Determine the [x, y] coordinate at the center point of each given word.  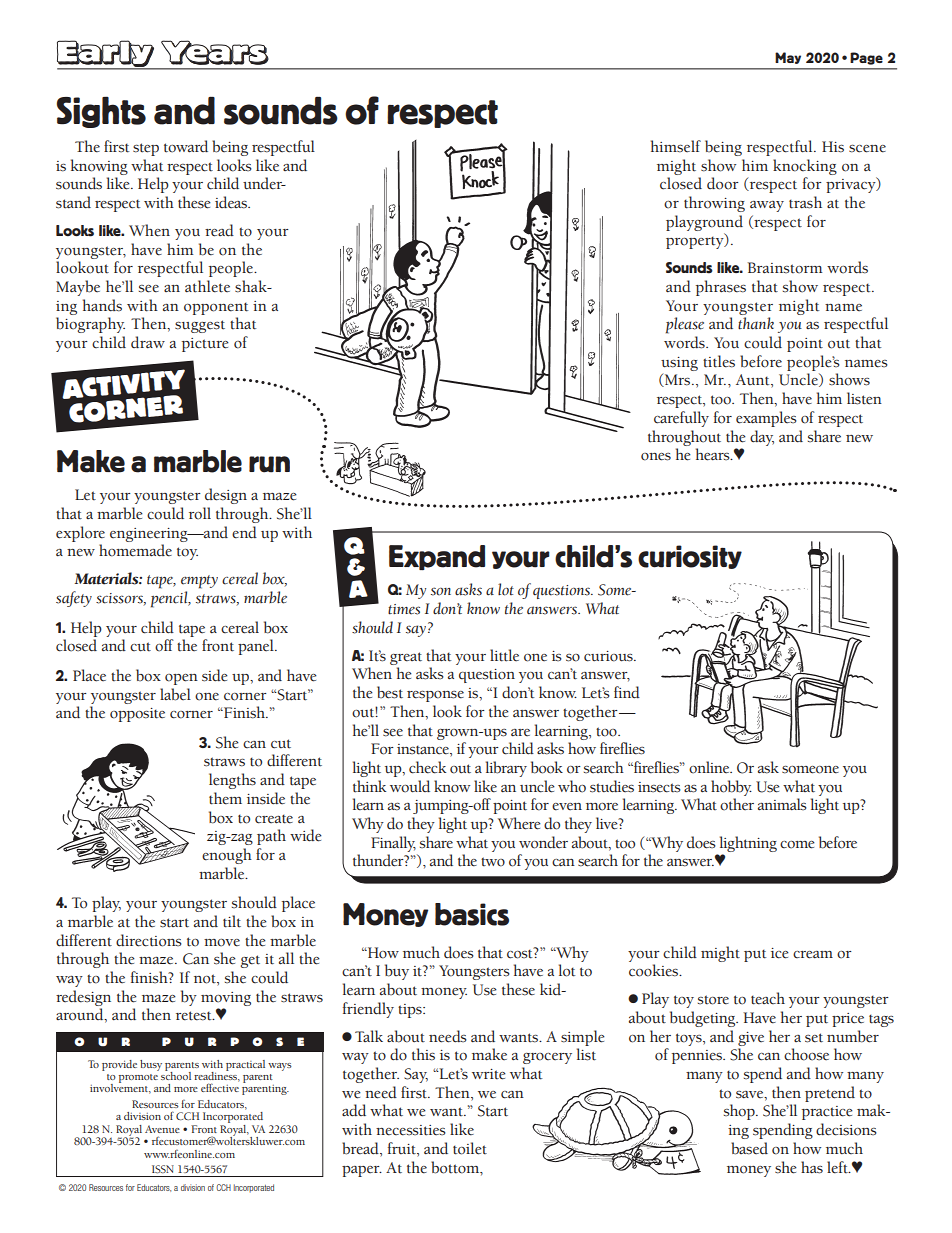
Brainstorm [785, 268]
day [762, 438]
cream [813, 955]
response [435, 696]
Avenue [162, 1129]
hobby [731, 788]
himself [676, 146]
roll [200, 513]
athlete [207, 286]
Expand [437, 558]
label [175, 694]
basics [472, 914]
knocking [805, 167]
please [685, 325]
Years [215, 52]
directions [149, 940]
